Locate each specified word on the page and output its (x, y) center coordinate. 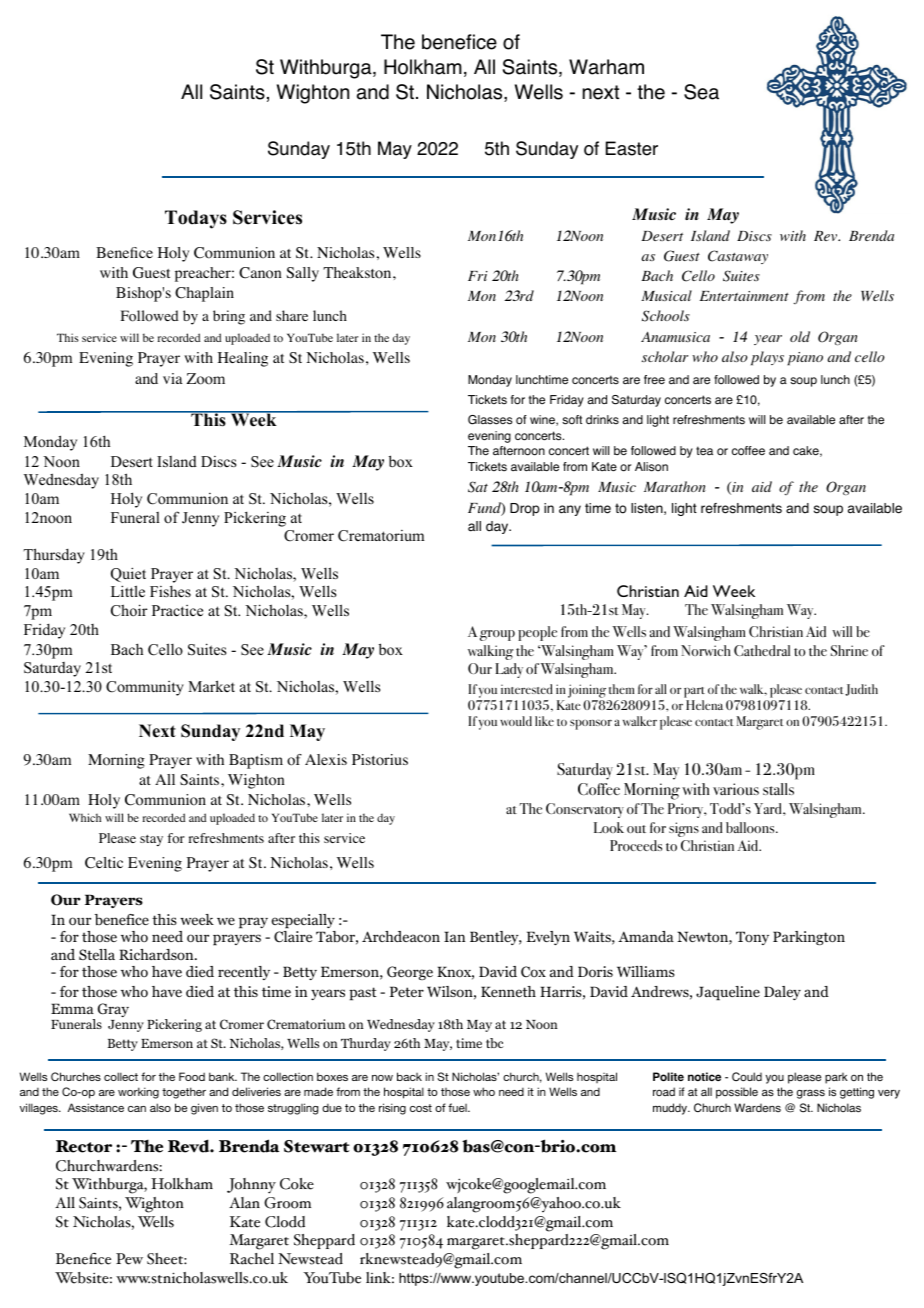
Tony (752, 938)
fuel (458, 1107)
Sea (701, 92)
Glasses (490, 420)
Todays (196, 219)
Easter (632, 148)
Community (145, 688)
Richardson (157, 954)
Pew (129, 1259)
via (173, 378)
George (410, 973)
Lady (509, 670)
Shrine (849, 650)
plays (767, 358)
